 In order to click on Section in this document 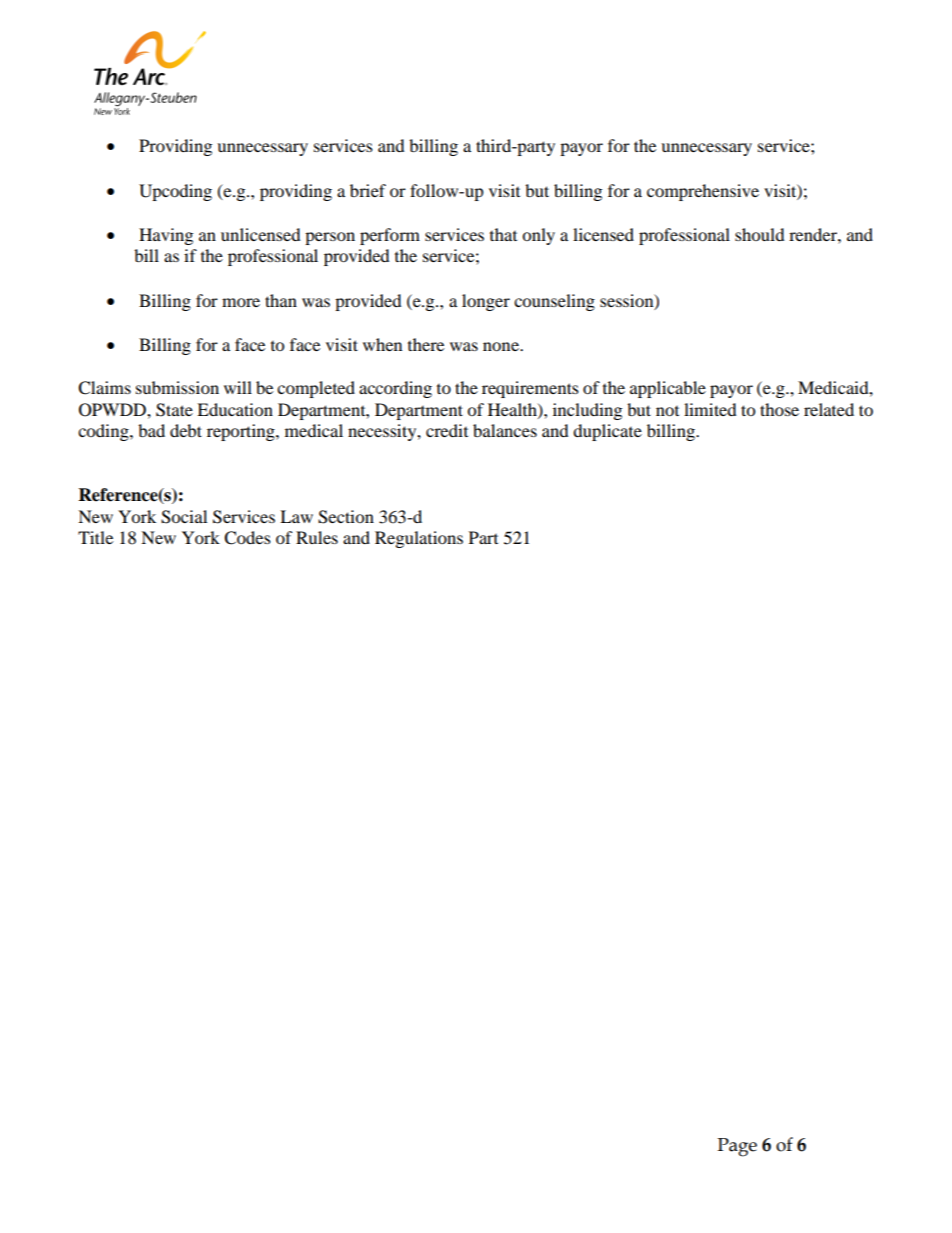, I will do `click(346, 517)`.
